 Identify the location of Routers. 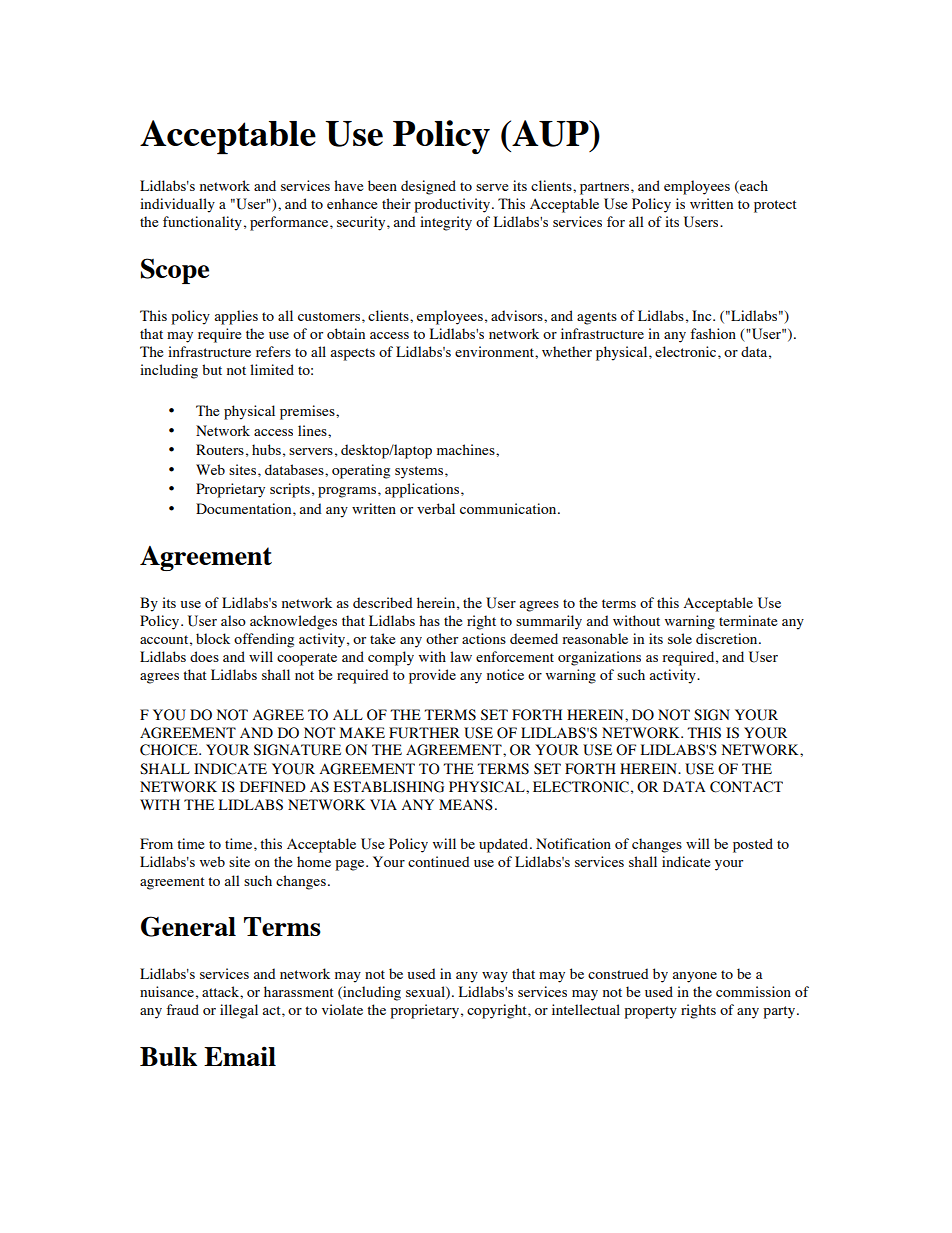
(220, 449).
